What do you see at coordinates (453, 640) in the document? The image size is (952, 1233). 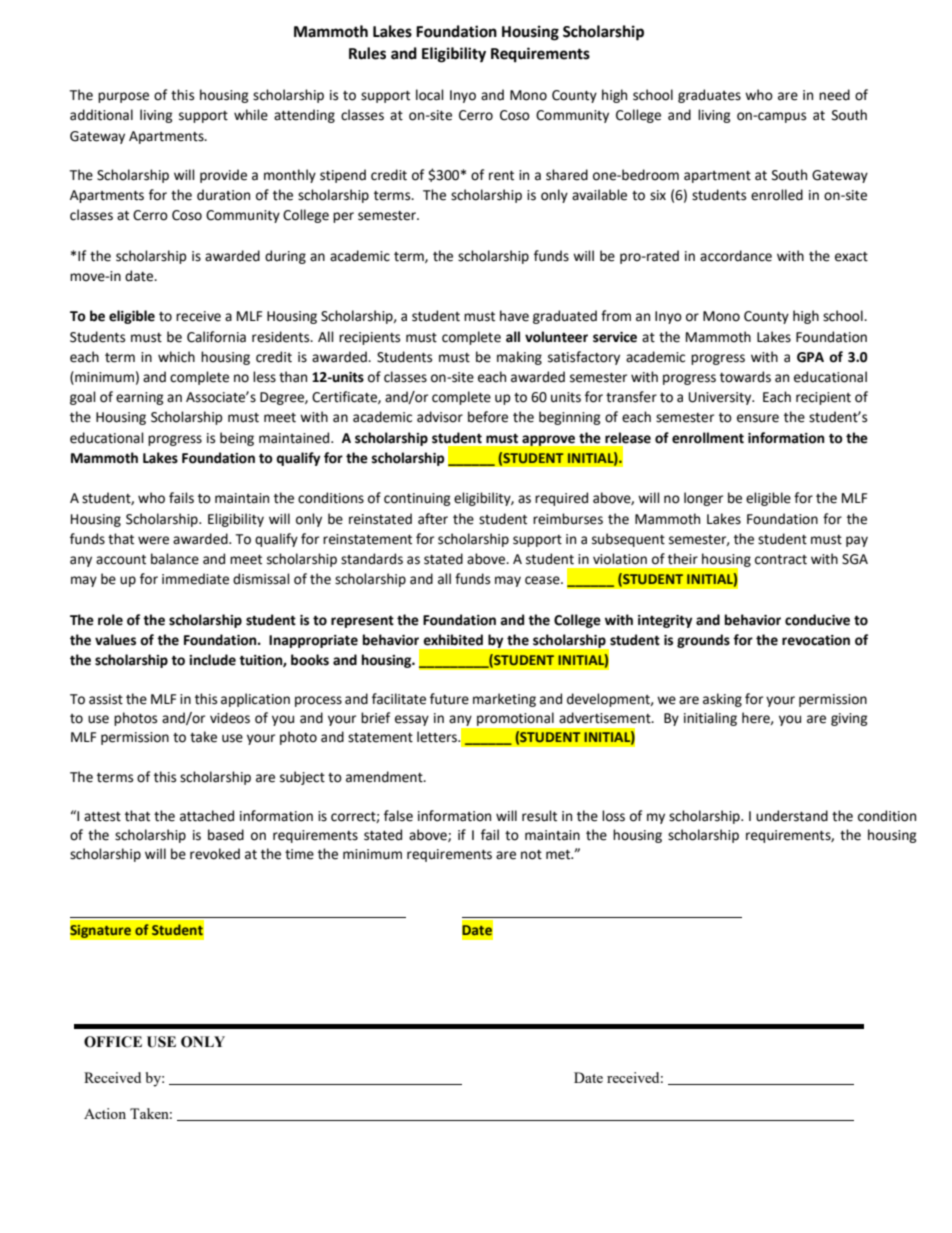 I see `exhibited` at bounding box center [453, 640].
